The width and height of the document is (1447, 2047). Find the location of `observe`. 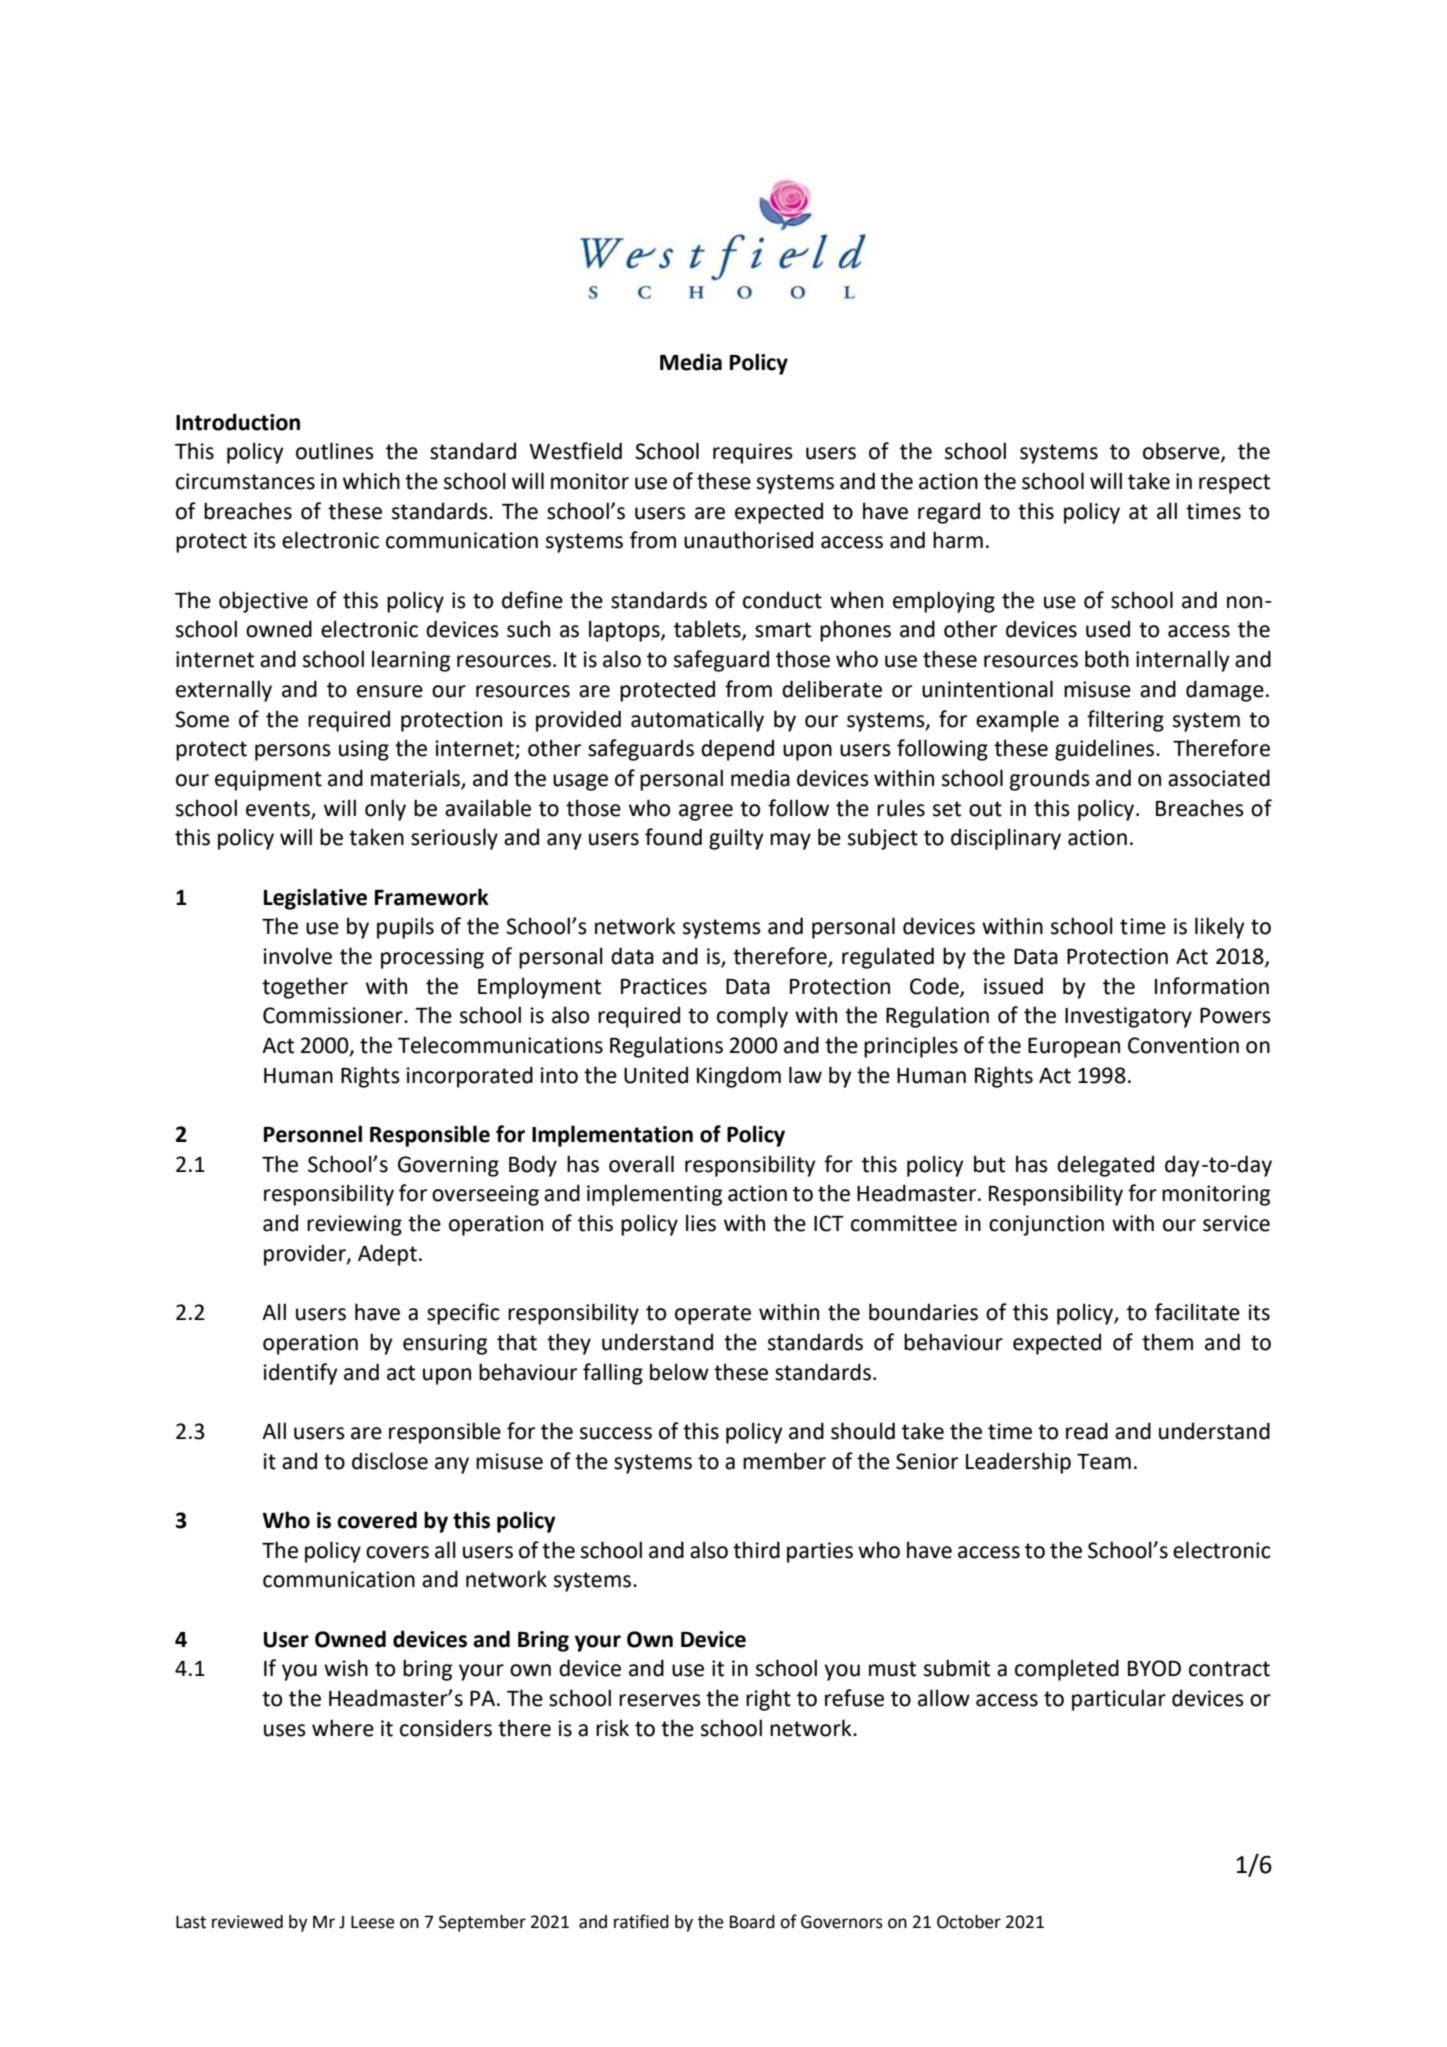

observe is located at coordinates (1182, 452).
